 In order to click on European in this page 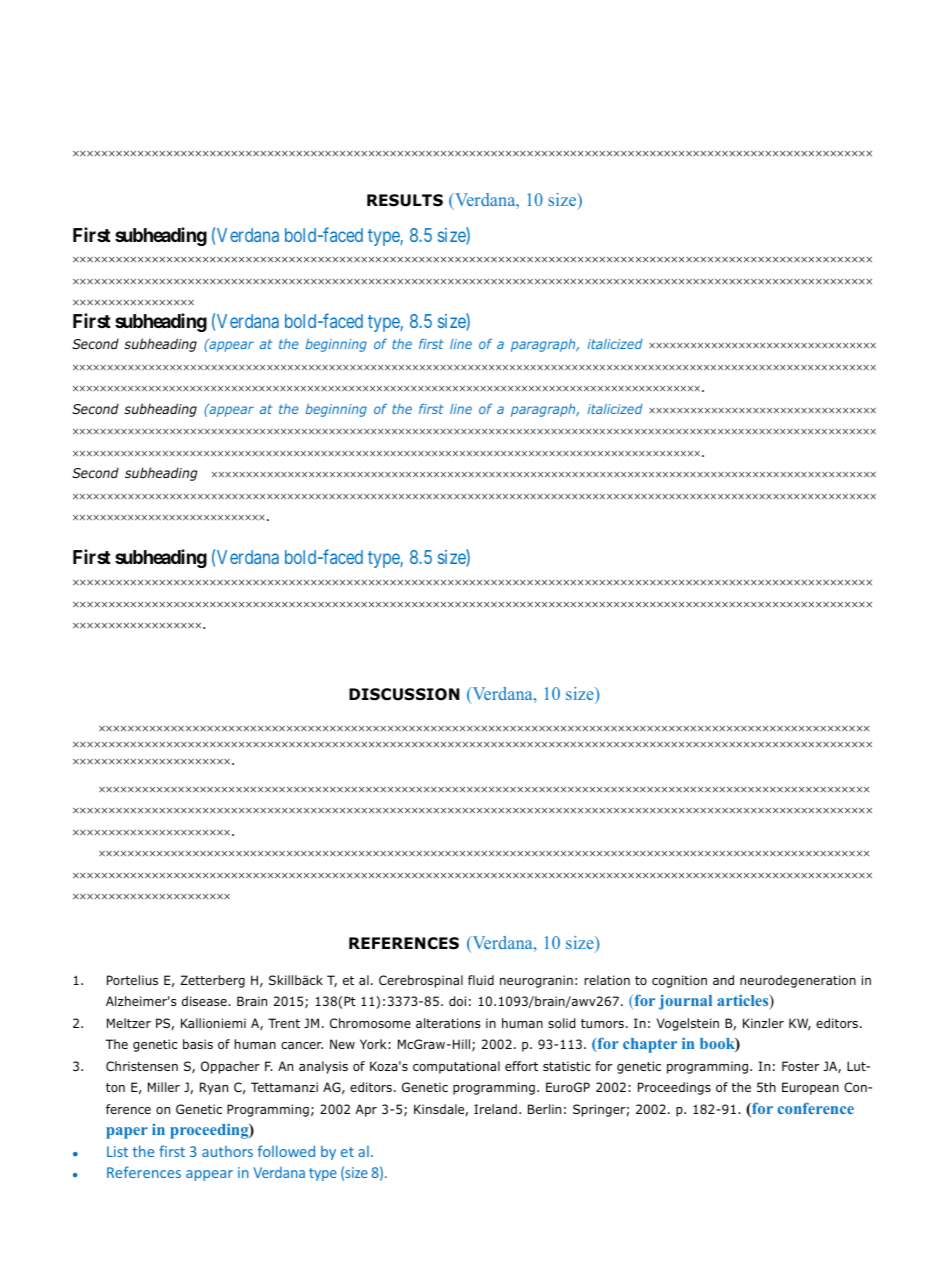, I will do `click(810, 1088)`.
